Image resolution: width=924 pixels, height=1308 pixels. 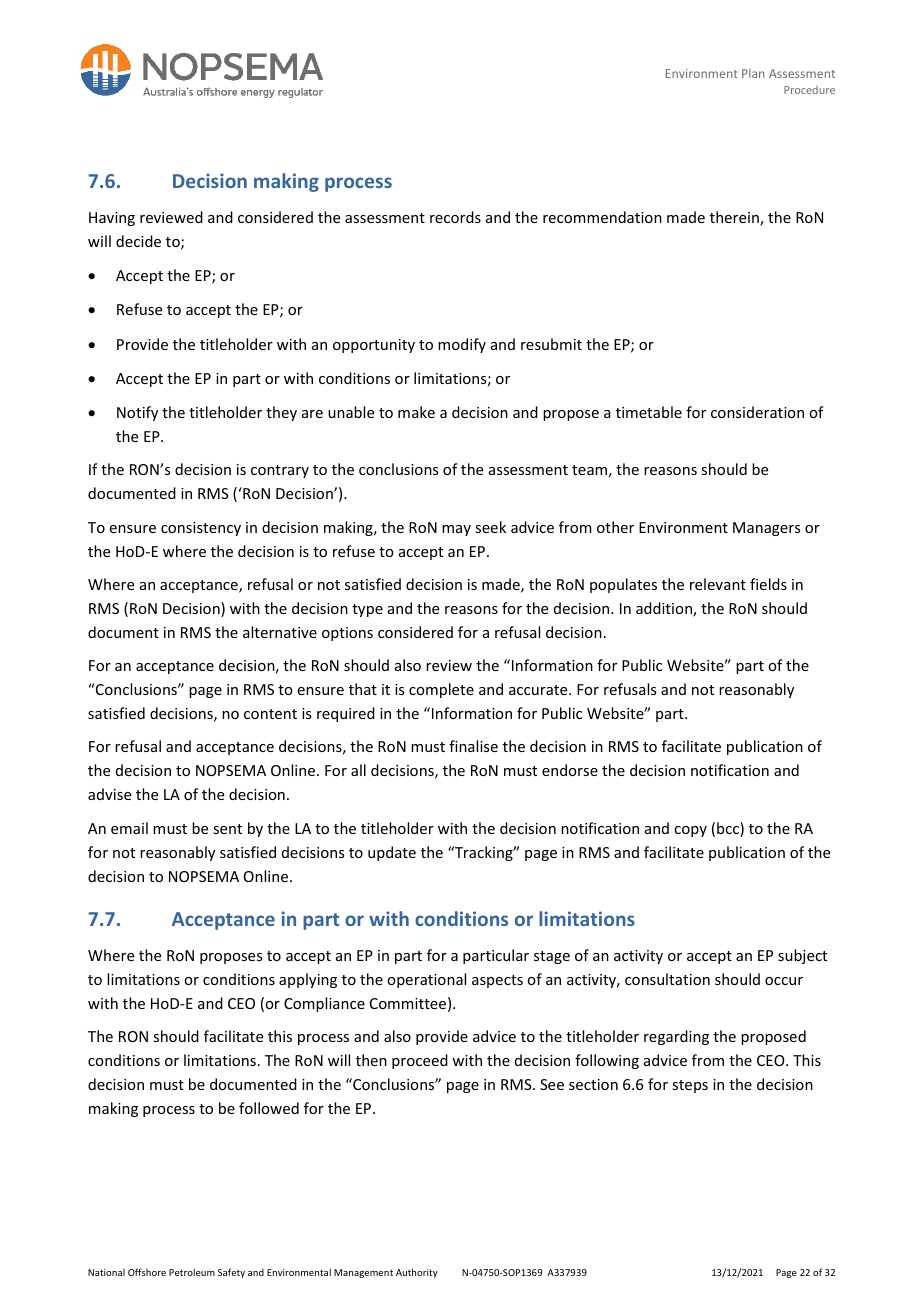 I want to click on Plan, so click(x=753, y=73).
